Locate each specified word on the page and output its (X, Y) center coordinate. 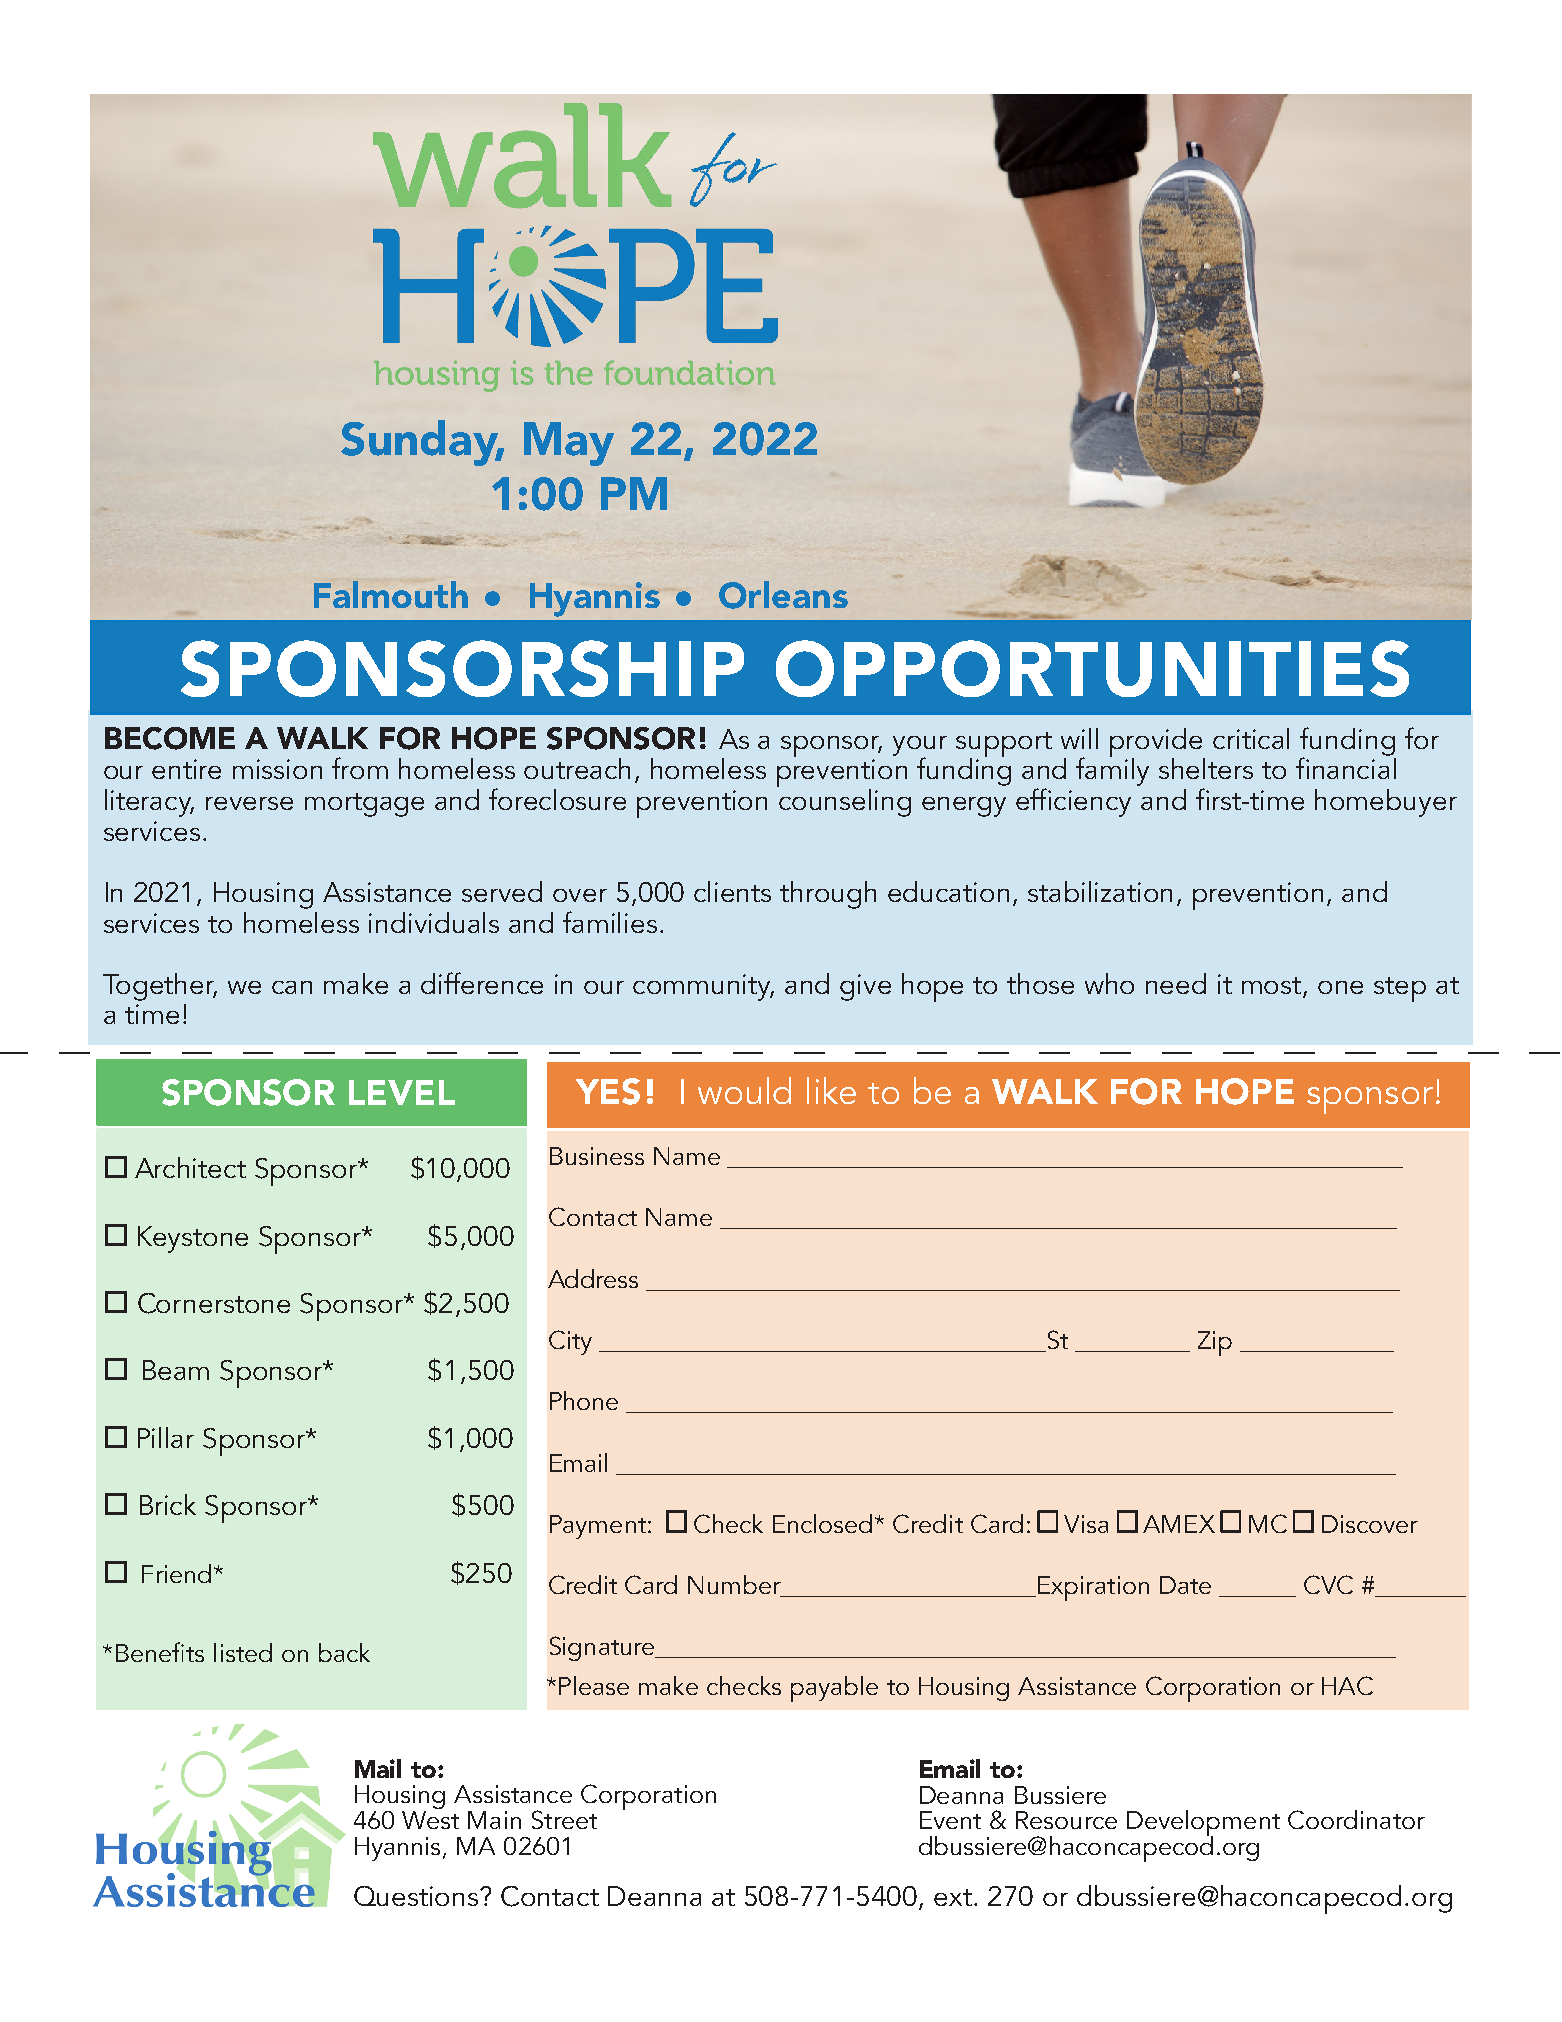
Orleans (783, 595)
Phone (584, 1400)
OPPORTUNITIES (1092, 668)
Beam (176, 1370)
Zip (1215, 1343)
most (1273, 987)
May (569, 444)
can (292, 987)
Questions (417, 1896)
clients (732, 891)
